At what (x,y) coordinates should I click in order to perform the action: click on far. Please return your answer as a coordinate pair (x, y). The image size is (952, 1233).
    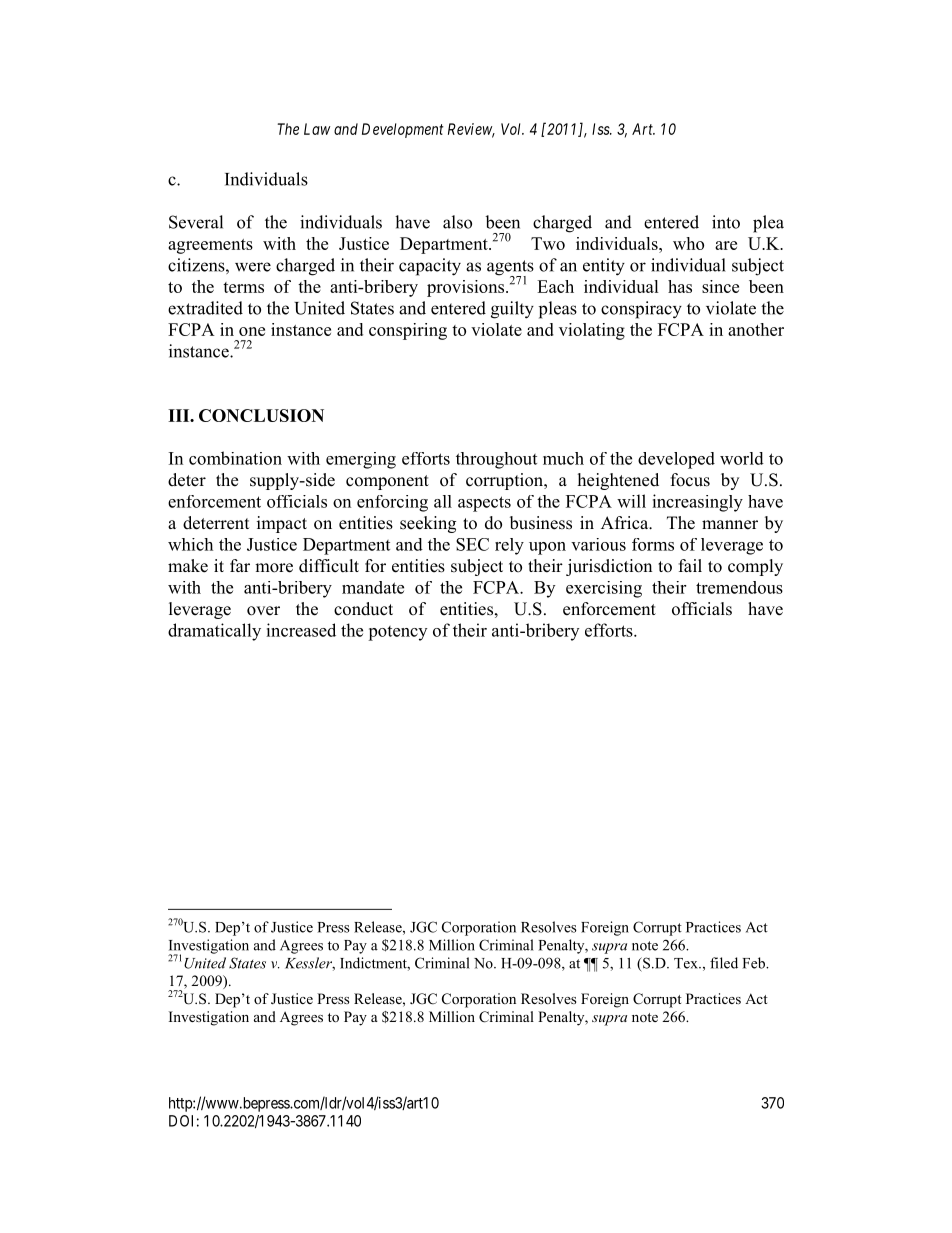
    Looking at the image, I should click on (240, 565).
